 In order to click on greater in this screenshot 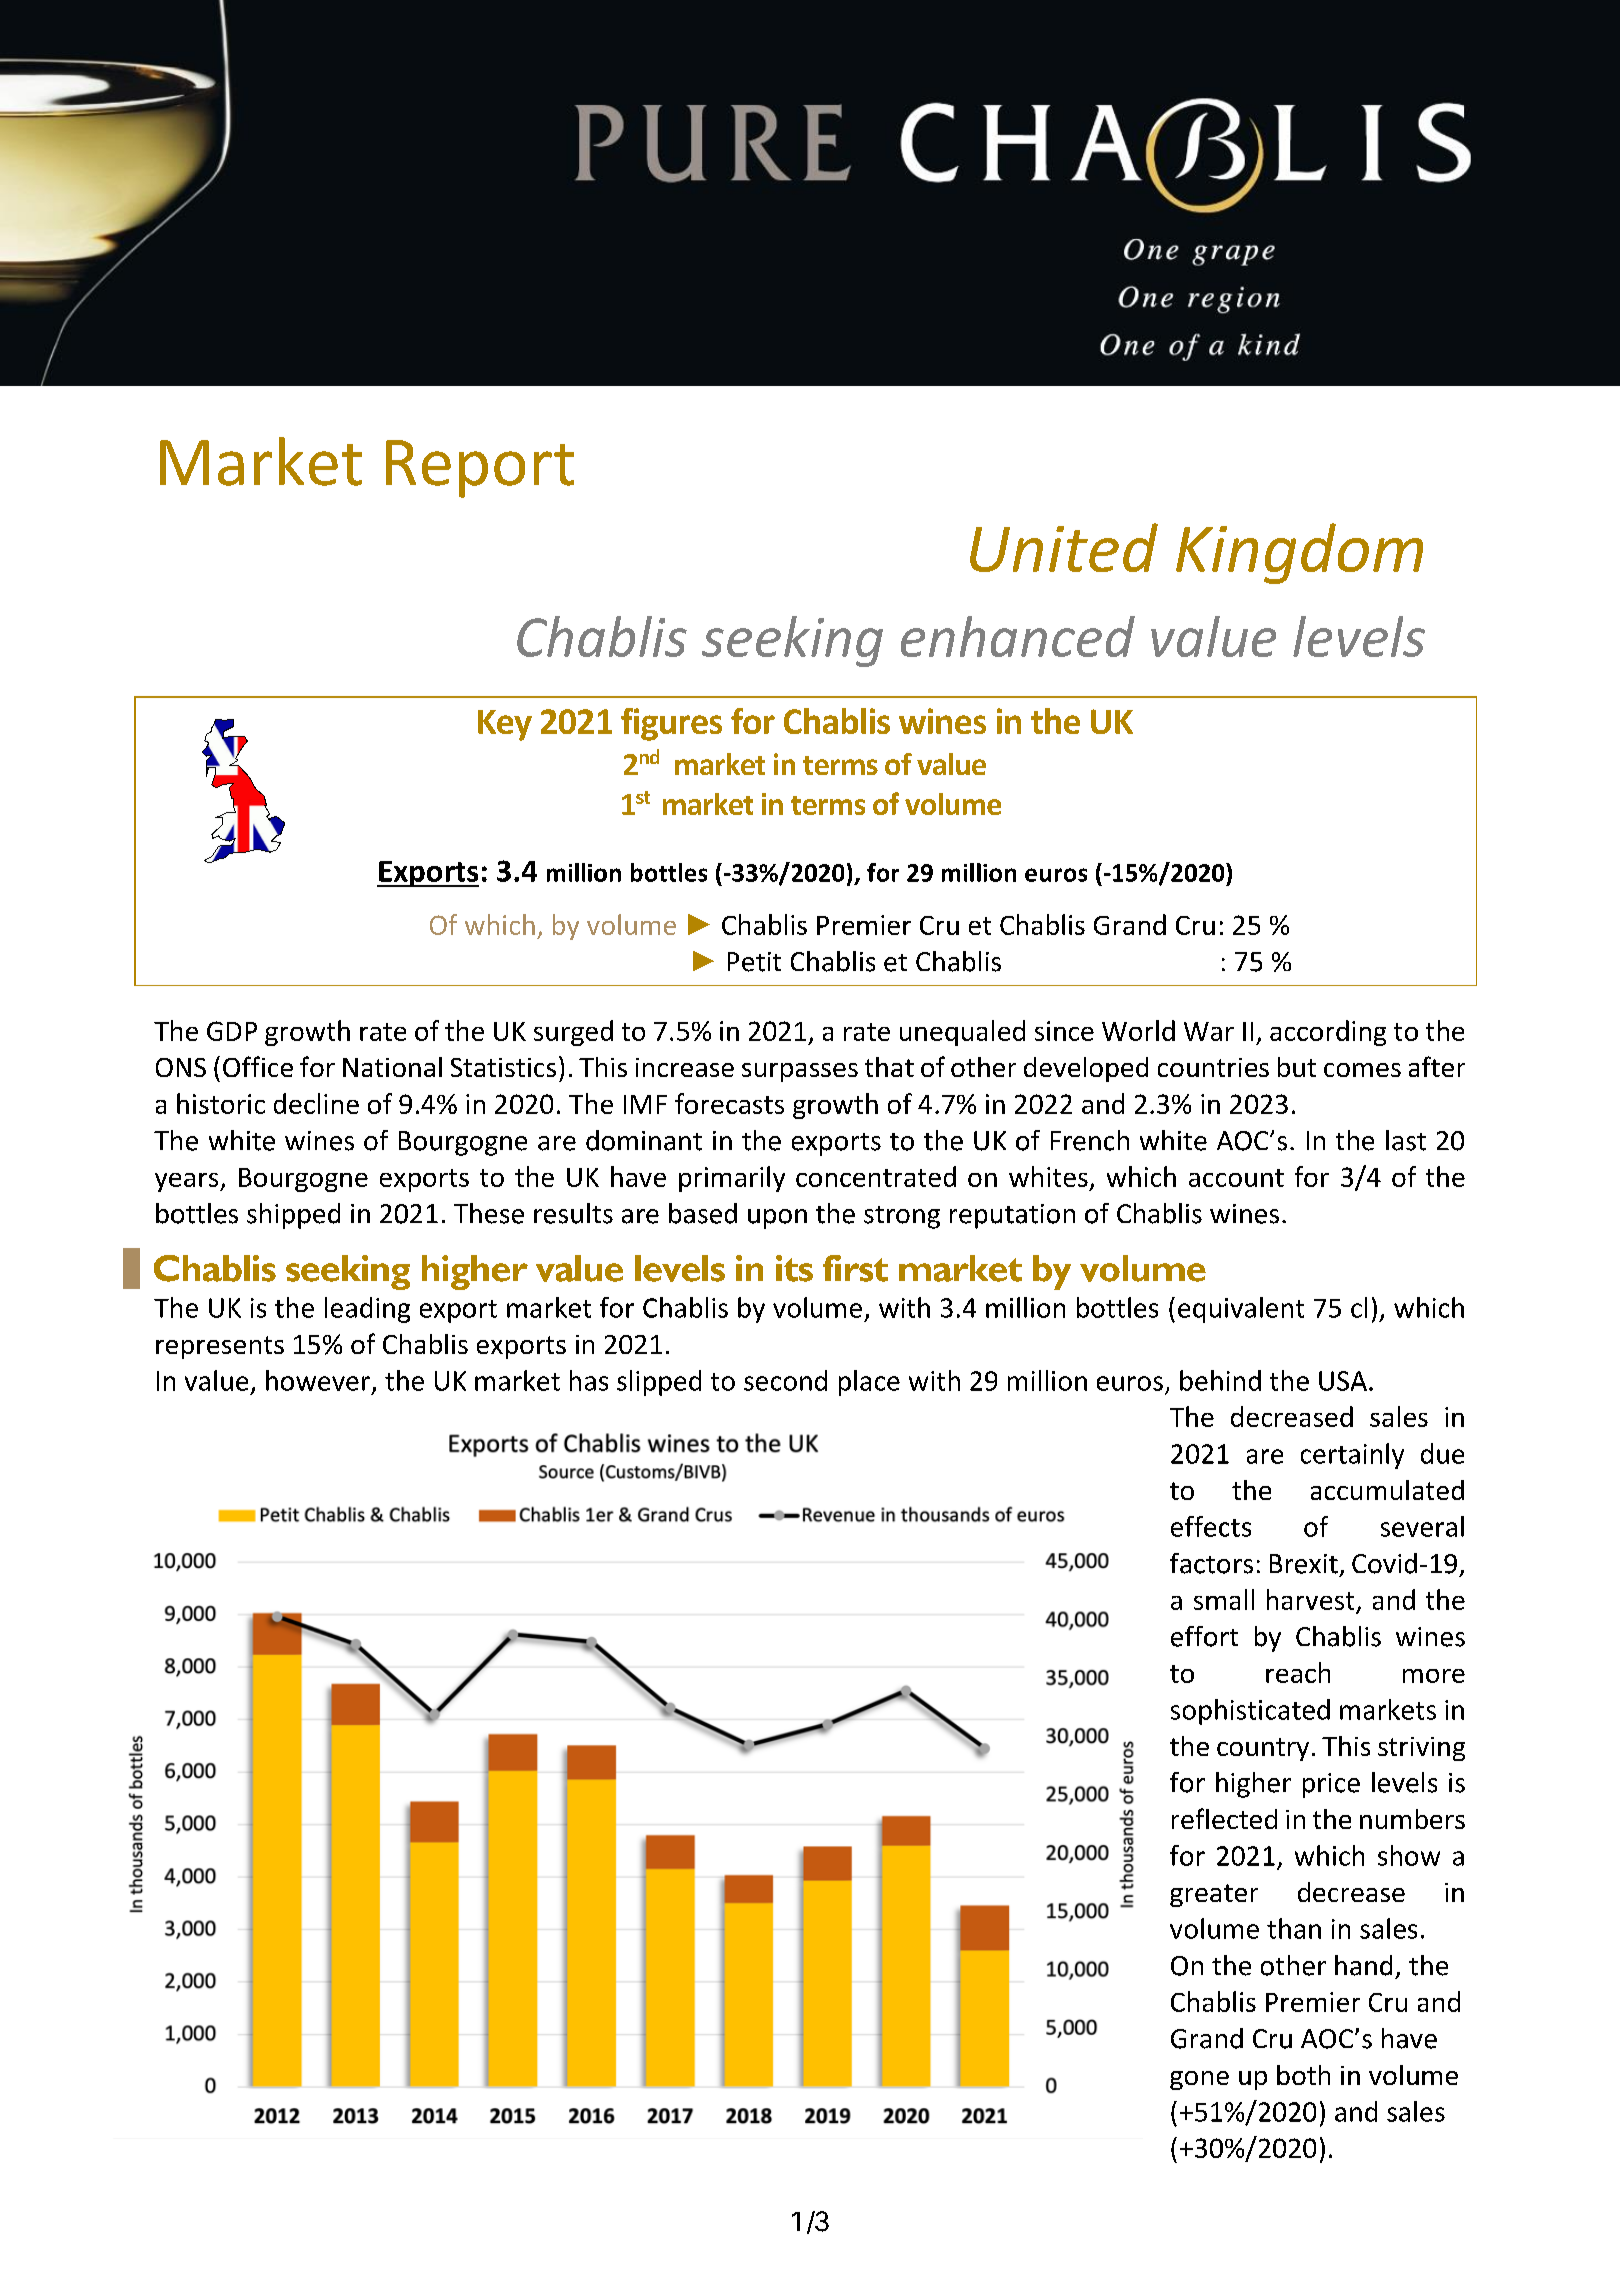, I will do `click(1214, 1895)`.
